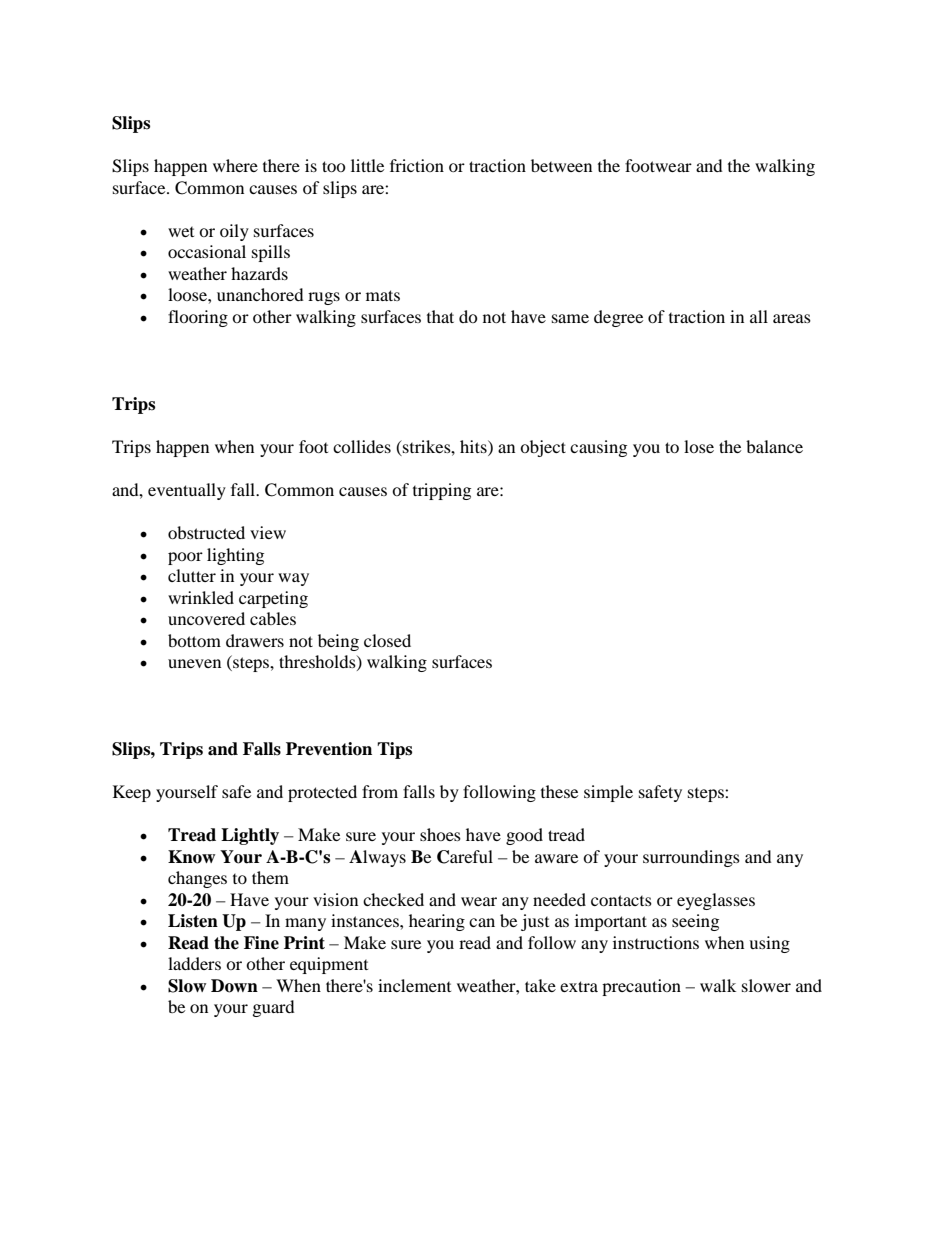 Image resolution: width=952 pixels, height=1233 pixels. What do you see at coordinates (561, 165) in the document?
I see `between` at bounding box center [561, 165].
